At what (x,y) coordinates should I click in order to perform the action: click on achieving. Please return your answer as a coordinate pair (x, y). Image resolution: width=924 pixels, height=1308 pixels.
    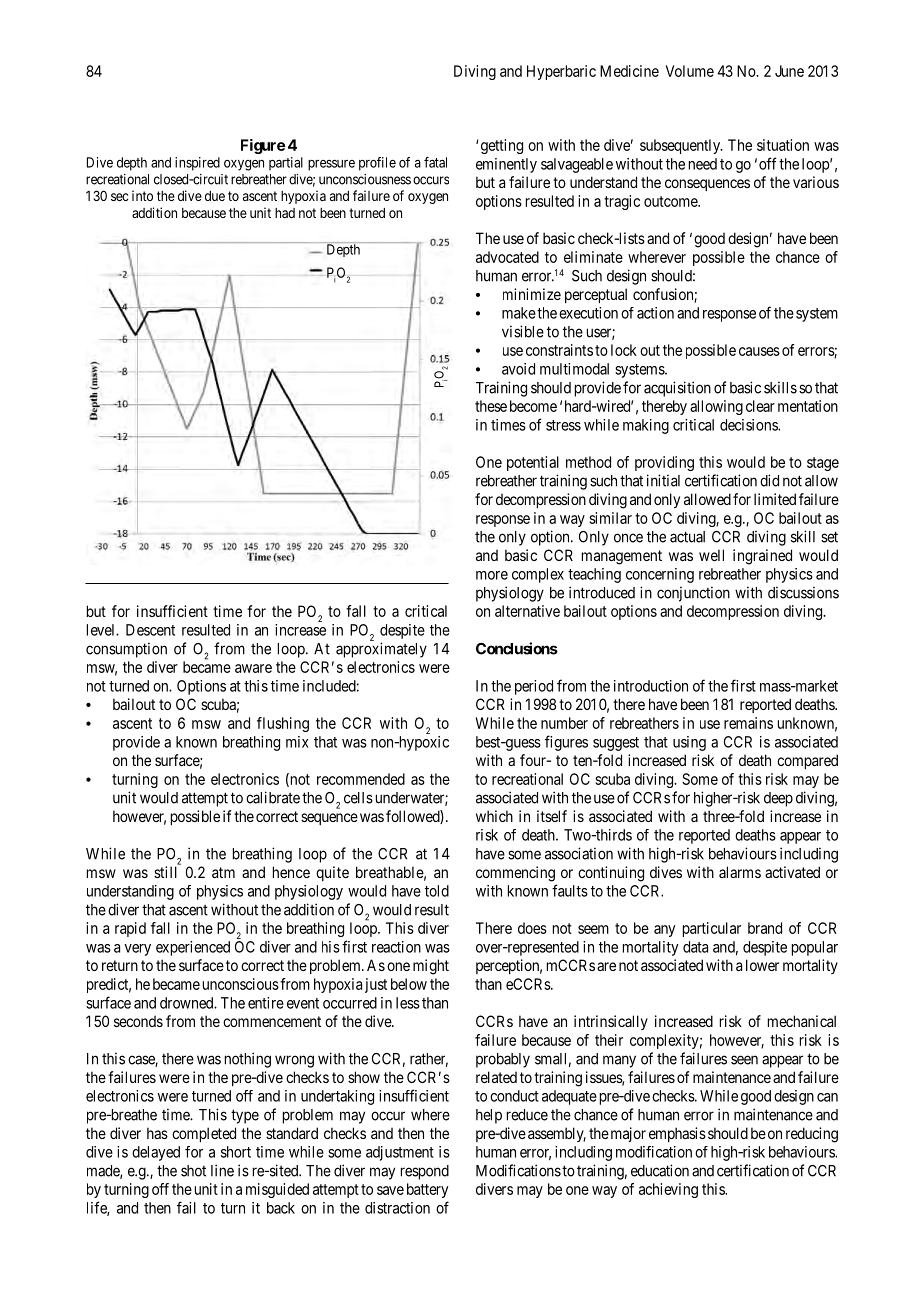
    Looking at the image, I should click on (668, 1190).
